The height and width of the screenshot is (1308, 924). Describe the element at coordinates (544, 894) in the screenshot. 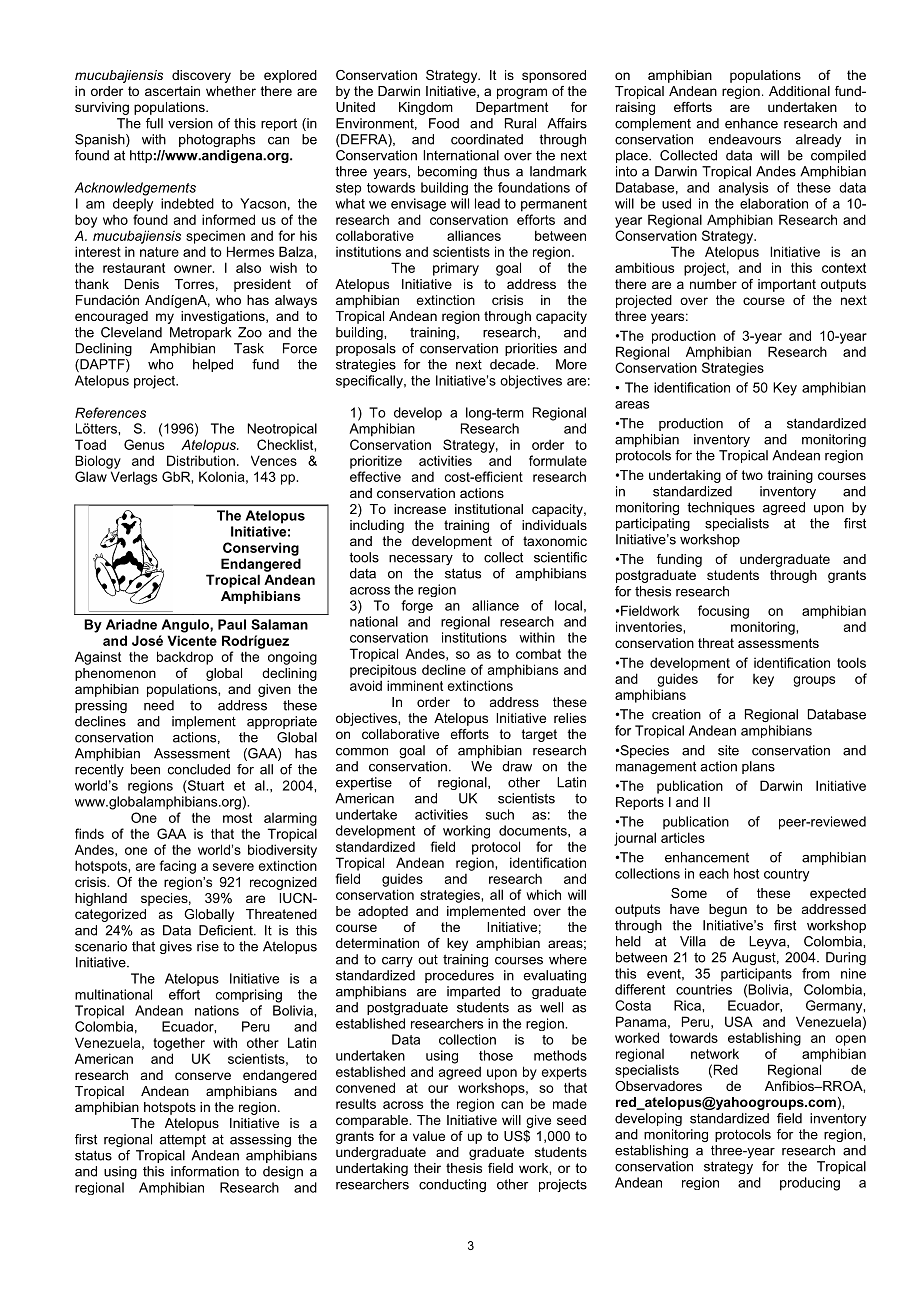

I see `which` at that location.
